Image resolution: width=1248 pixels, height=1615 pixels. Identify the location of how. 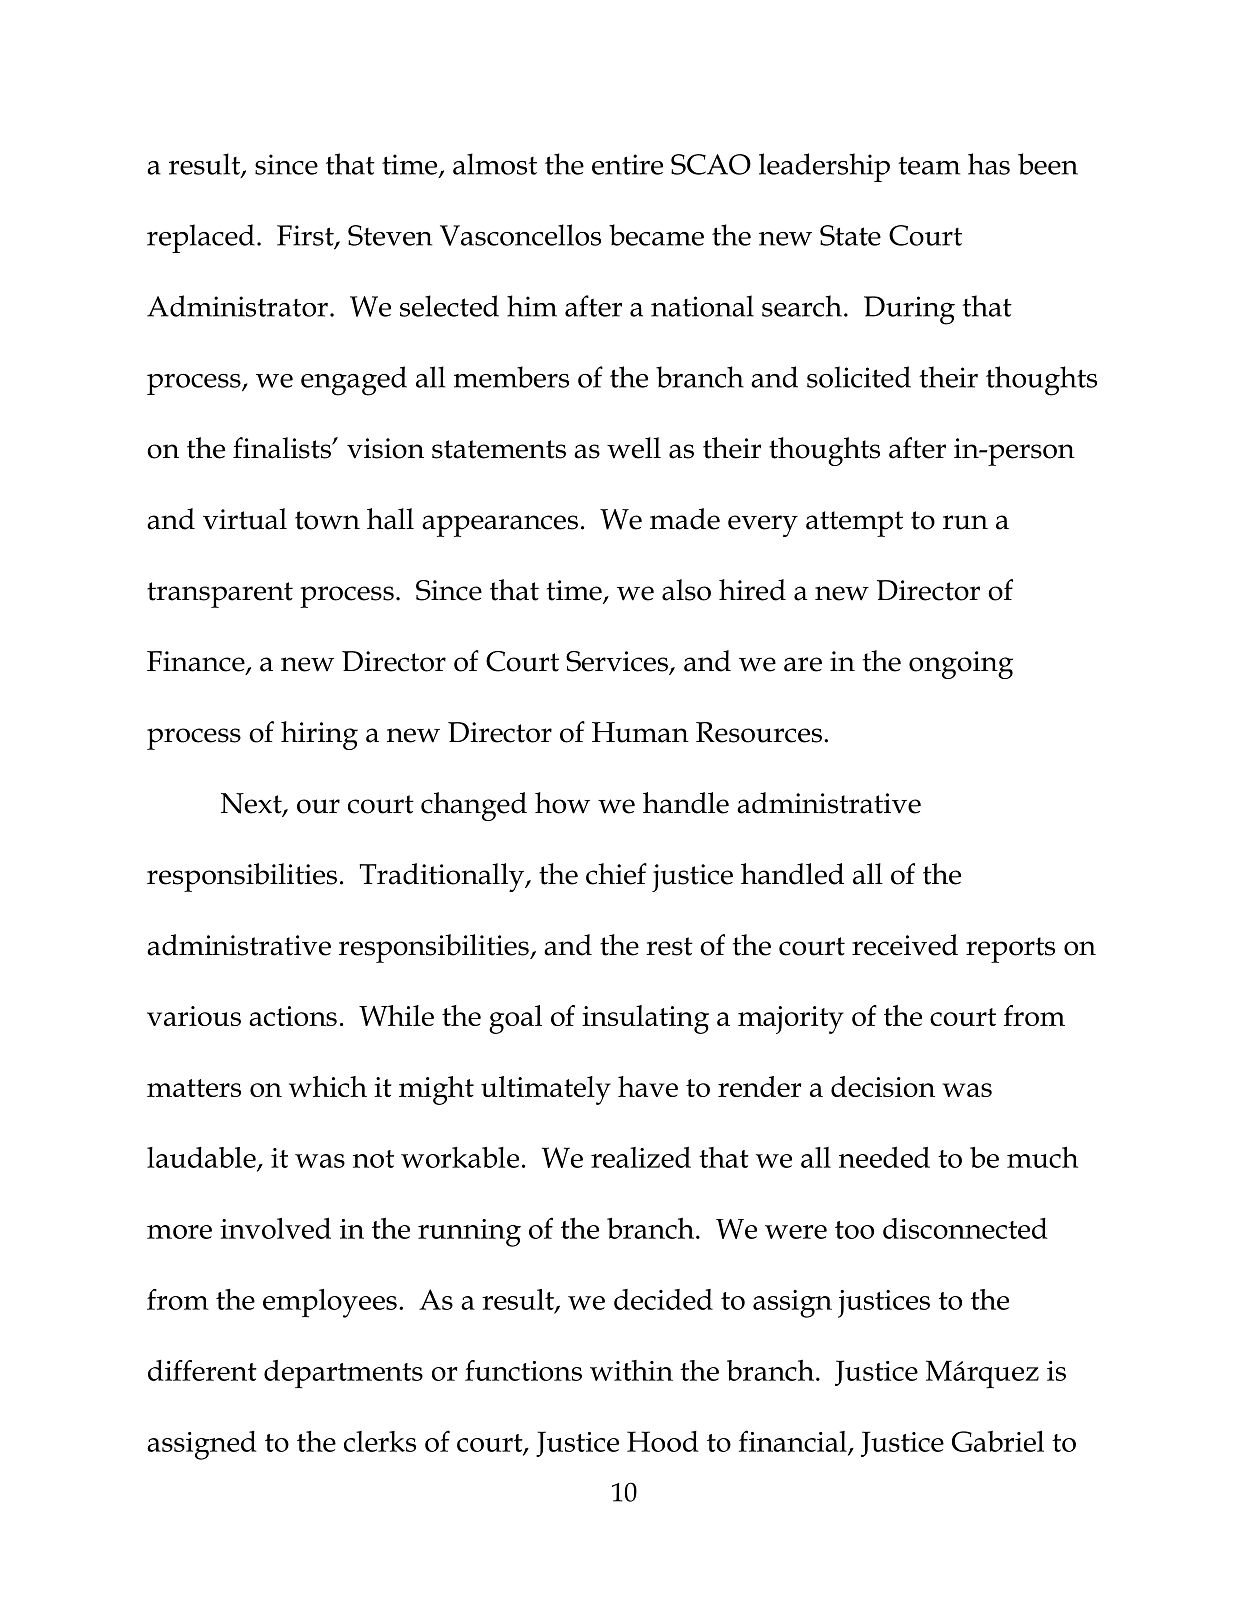
(562, 803).
